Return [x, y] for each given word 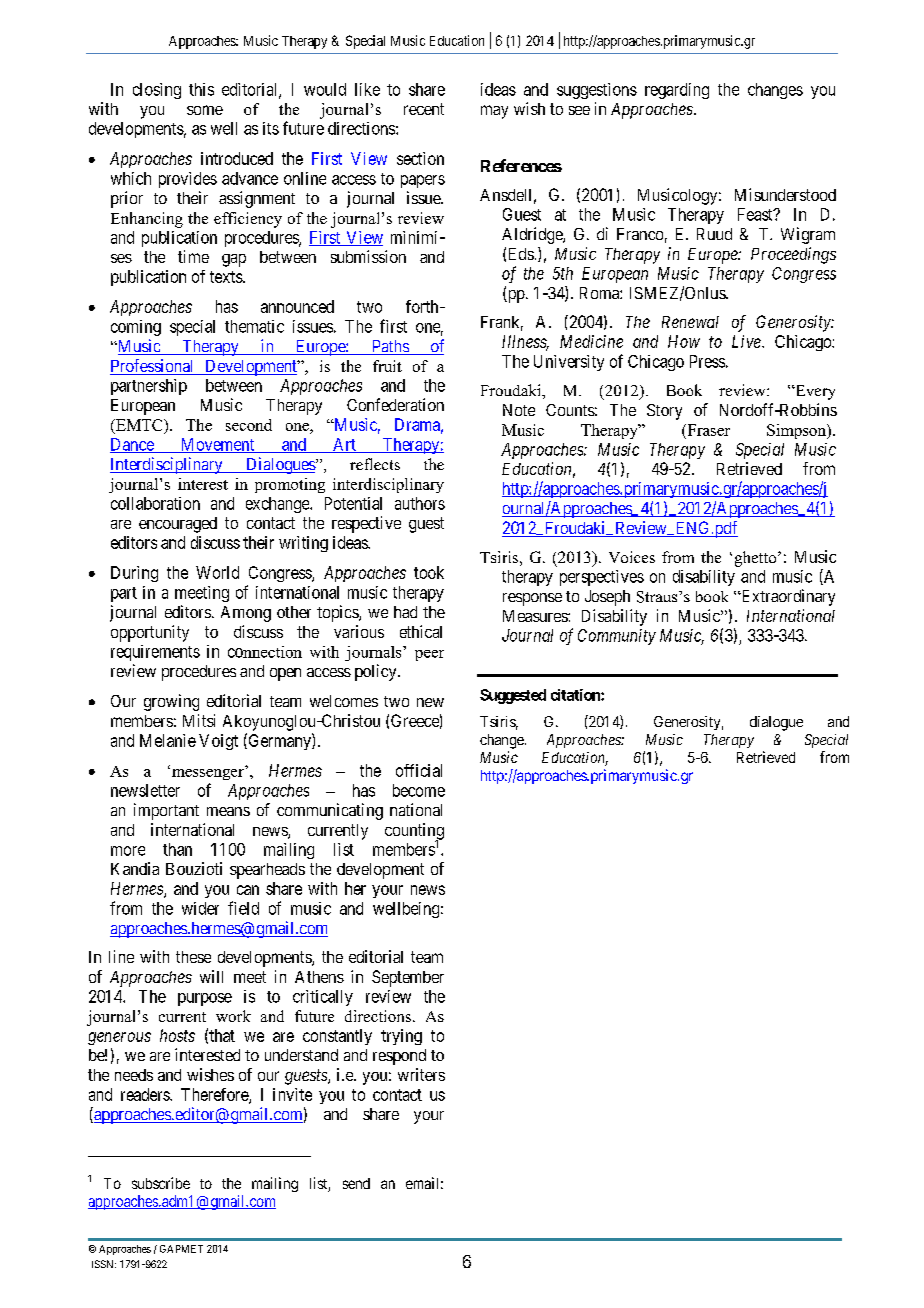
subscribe [161, 1183]
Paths [389, 347]
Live [747, 341]
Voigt [218, 742]
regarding [677, 91]
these [193, 957]
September [408, 978]
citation [576, 695]
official [419, 770]
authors [420, 503]
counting [414, 832]
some [205, 110]
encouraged [178, 525]
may [494, 112]
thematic [254, 326]
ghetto [757, 559]
